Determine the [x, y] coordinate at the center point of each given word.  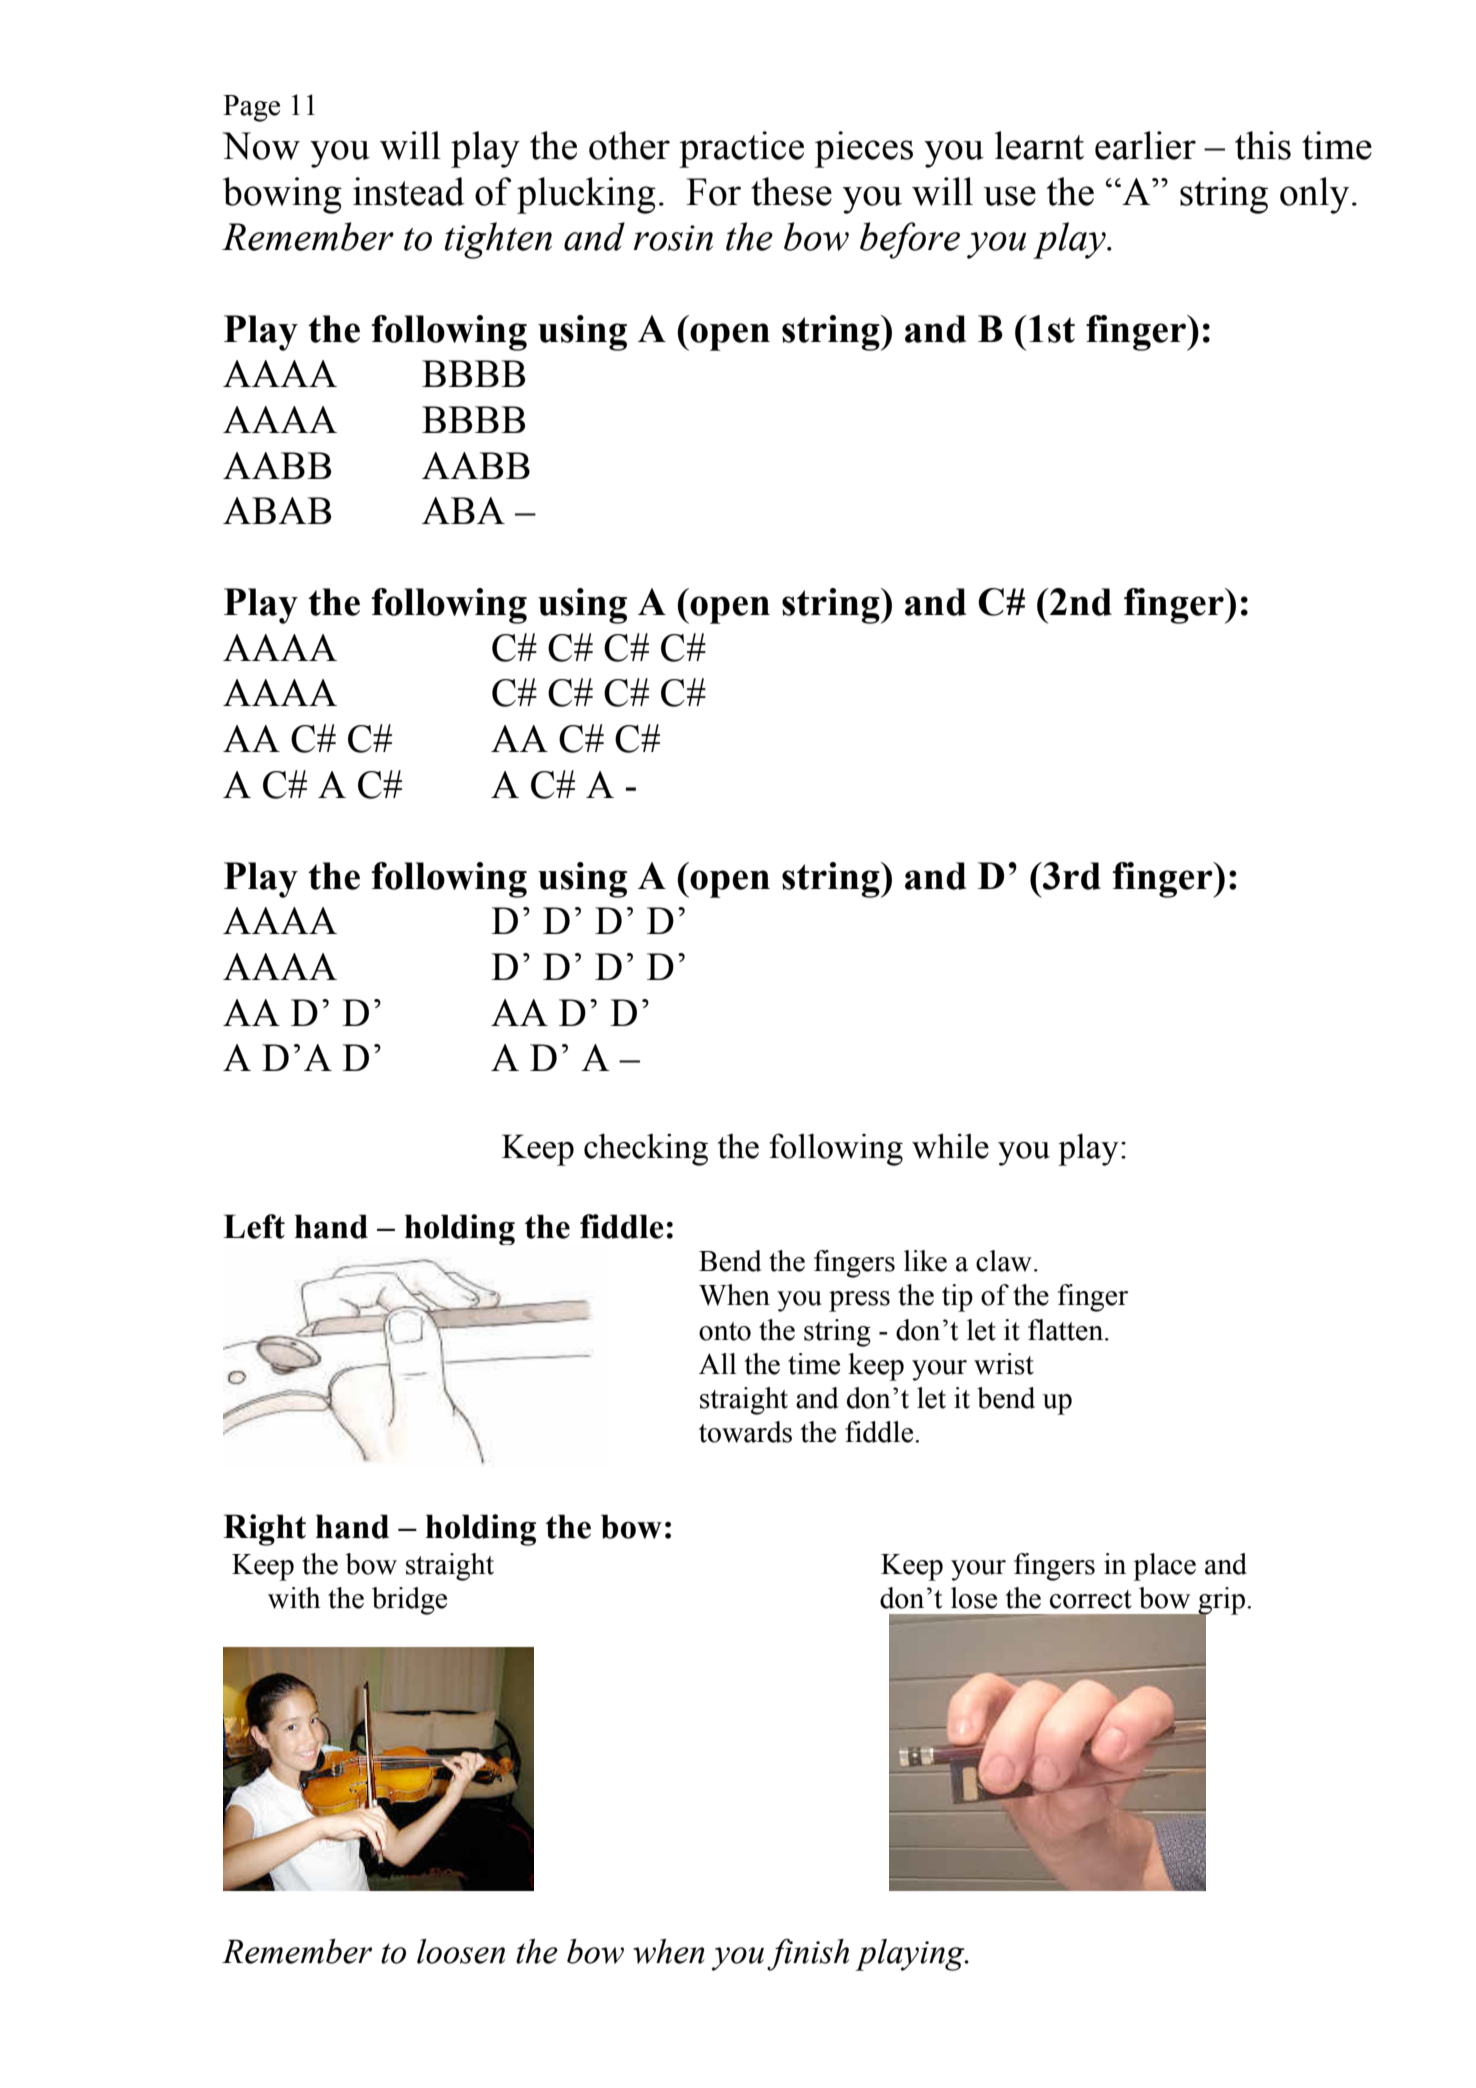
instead [409, 191]
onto [725, 1331]
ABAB [277, 510]
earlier [1145, 145]
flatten [1067, 1330]
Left [254, 1226]
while [950, 1146]
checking [646, 1149]
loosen [461, 1951]
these [791, 191]
